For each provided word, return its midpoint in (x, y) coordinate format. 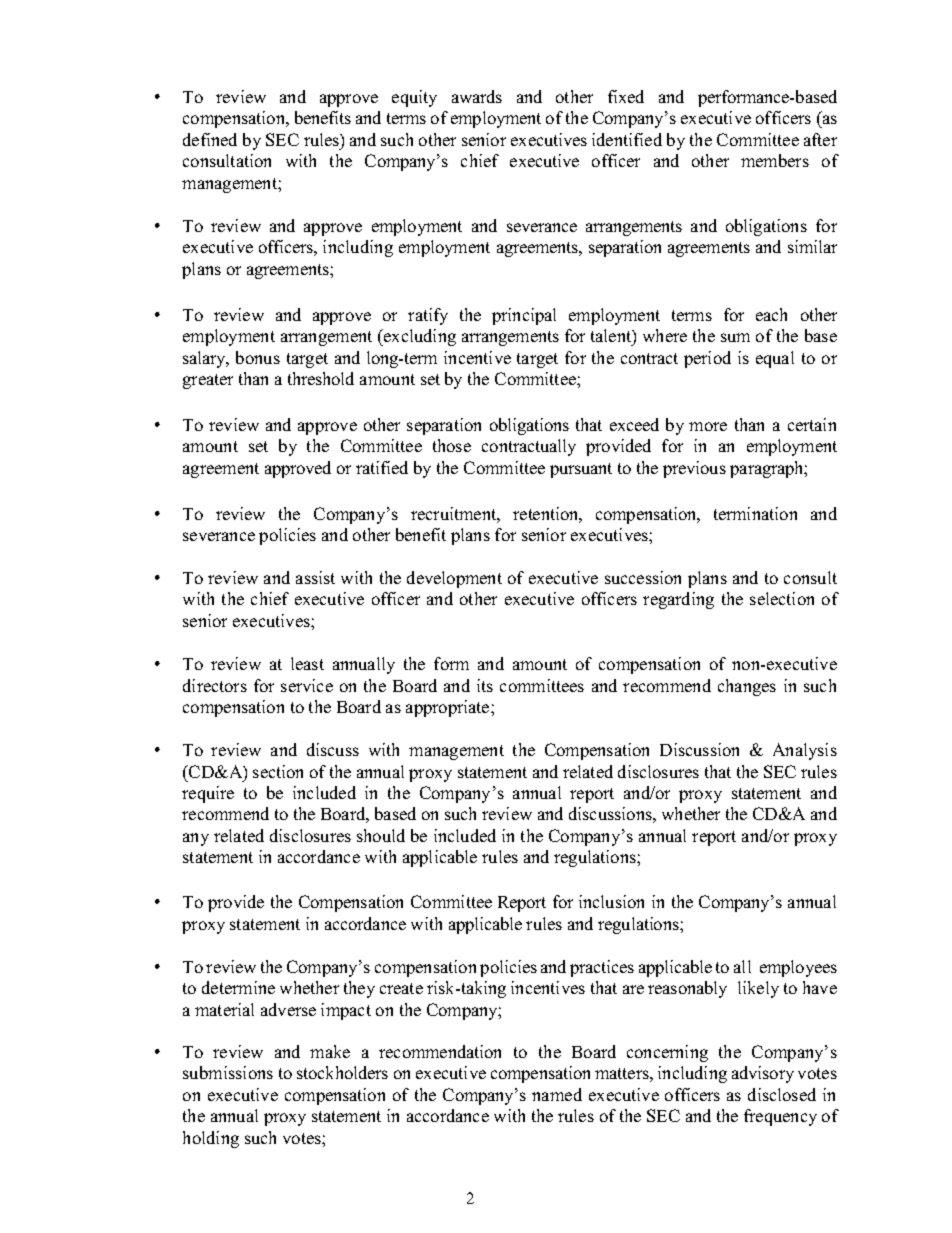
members (775, 160)
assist (315, 577)
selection (782, 598)
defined (210, 139)
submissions (228, 1072)
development (454, 579)
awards (477, 96)
